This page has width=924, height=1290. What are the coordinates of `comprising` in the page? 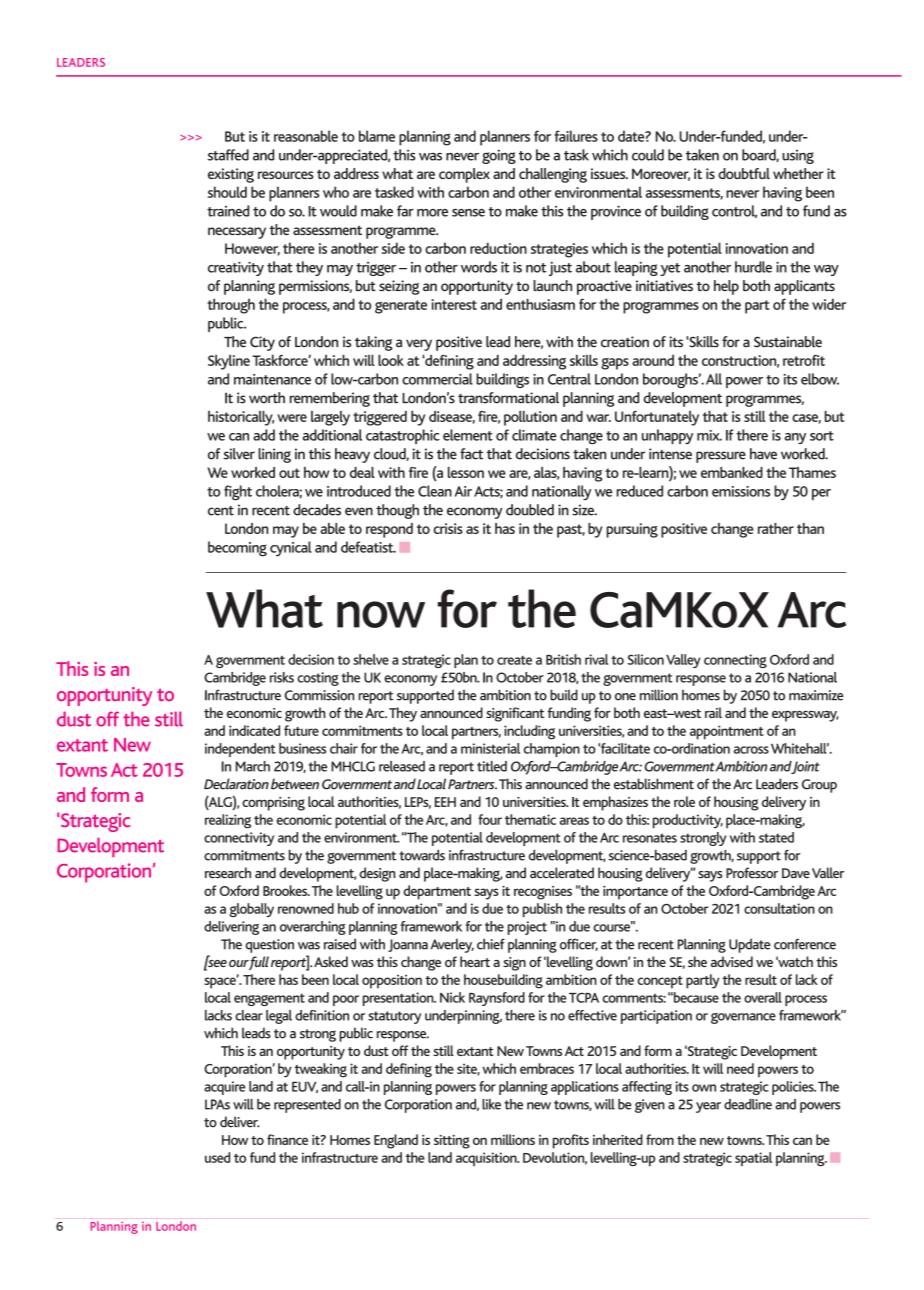 It's located at (273, 804).
